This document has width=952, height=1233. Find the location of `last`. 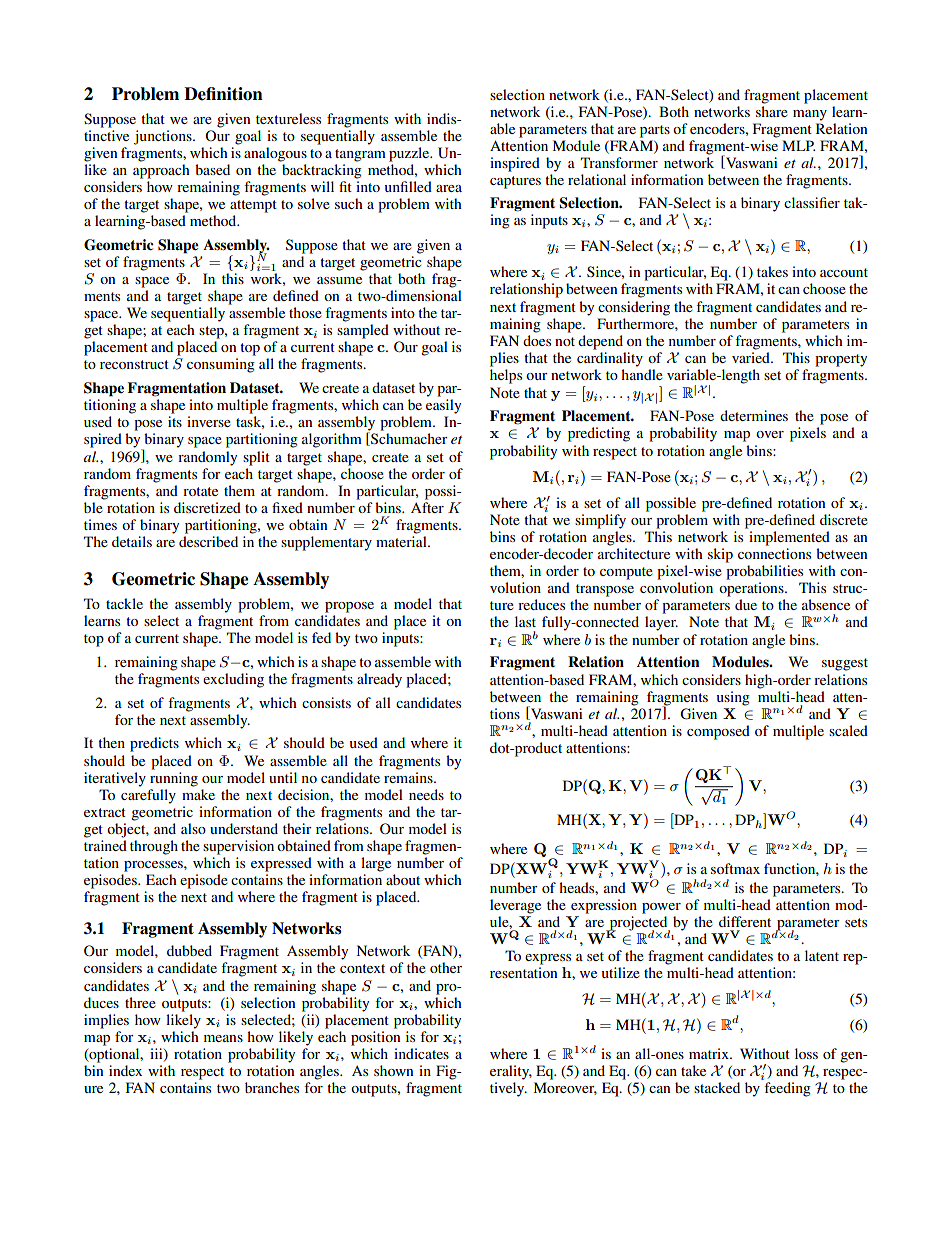

last is located at coordinates (525, 621).
